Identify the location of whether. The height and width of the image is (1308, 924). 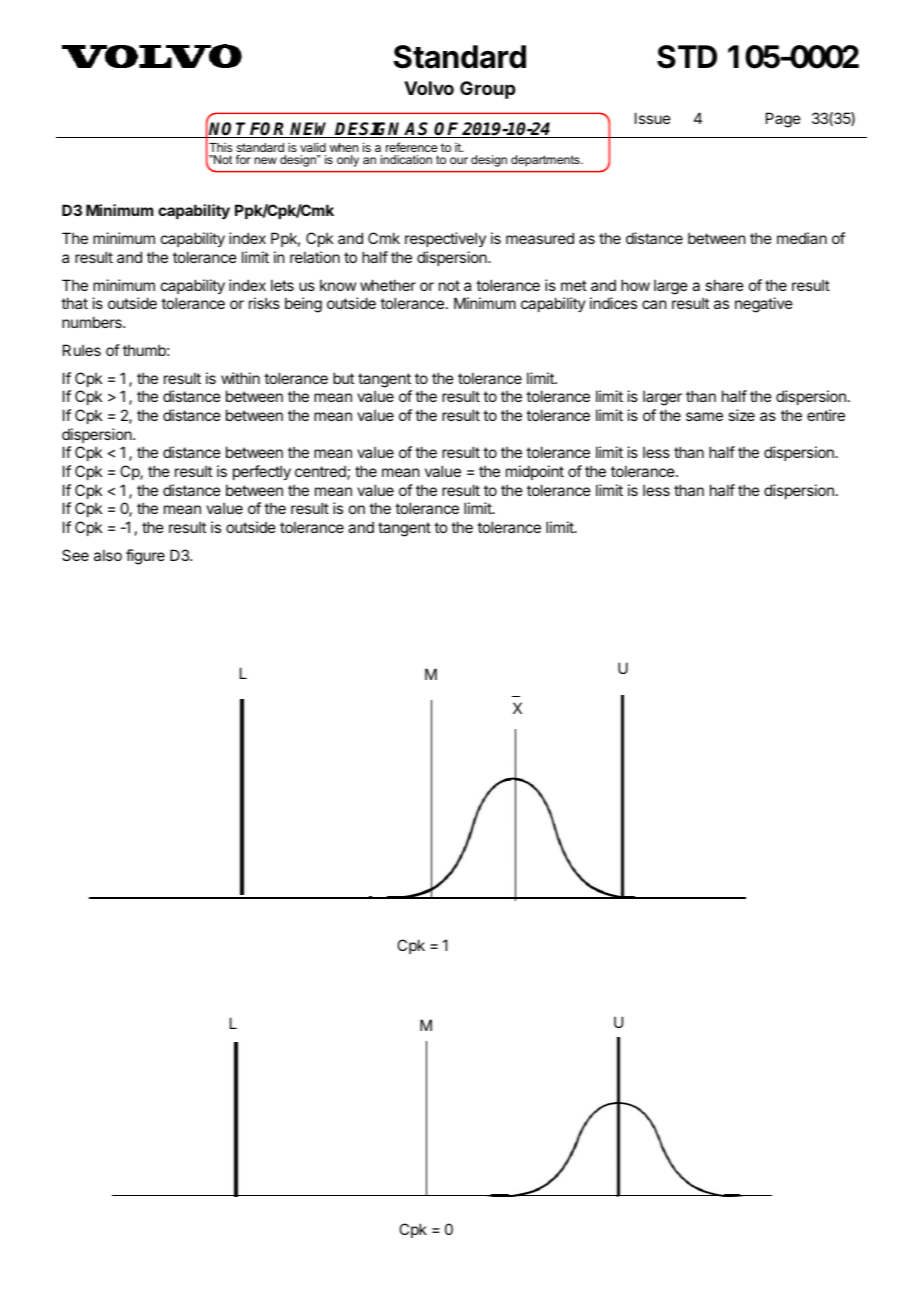
(388, 285).
